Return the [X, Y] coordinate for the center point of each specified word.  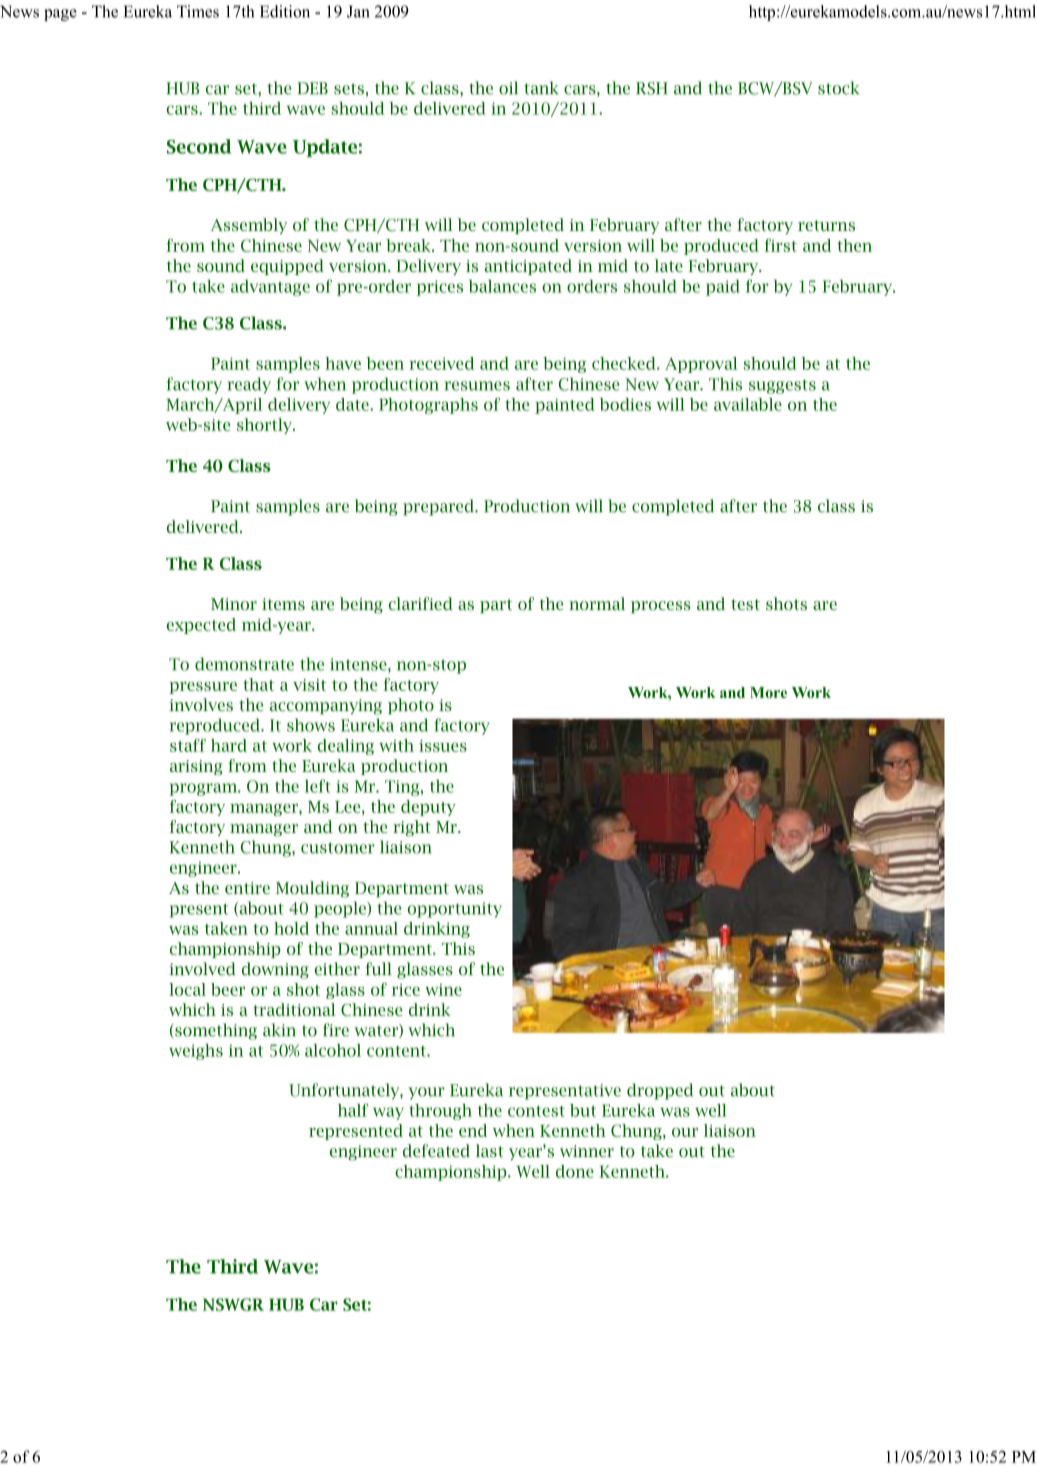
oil [508, 88]
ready [249, 385]
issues [443, 746]
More [768, 692]
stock [839, 88]
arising [196, 767]
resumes [477, 386]
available [748, 404]
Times [198, 11]
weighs [196, 1052]
